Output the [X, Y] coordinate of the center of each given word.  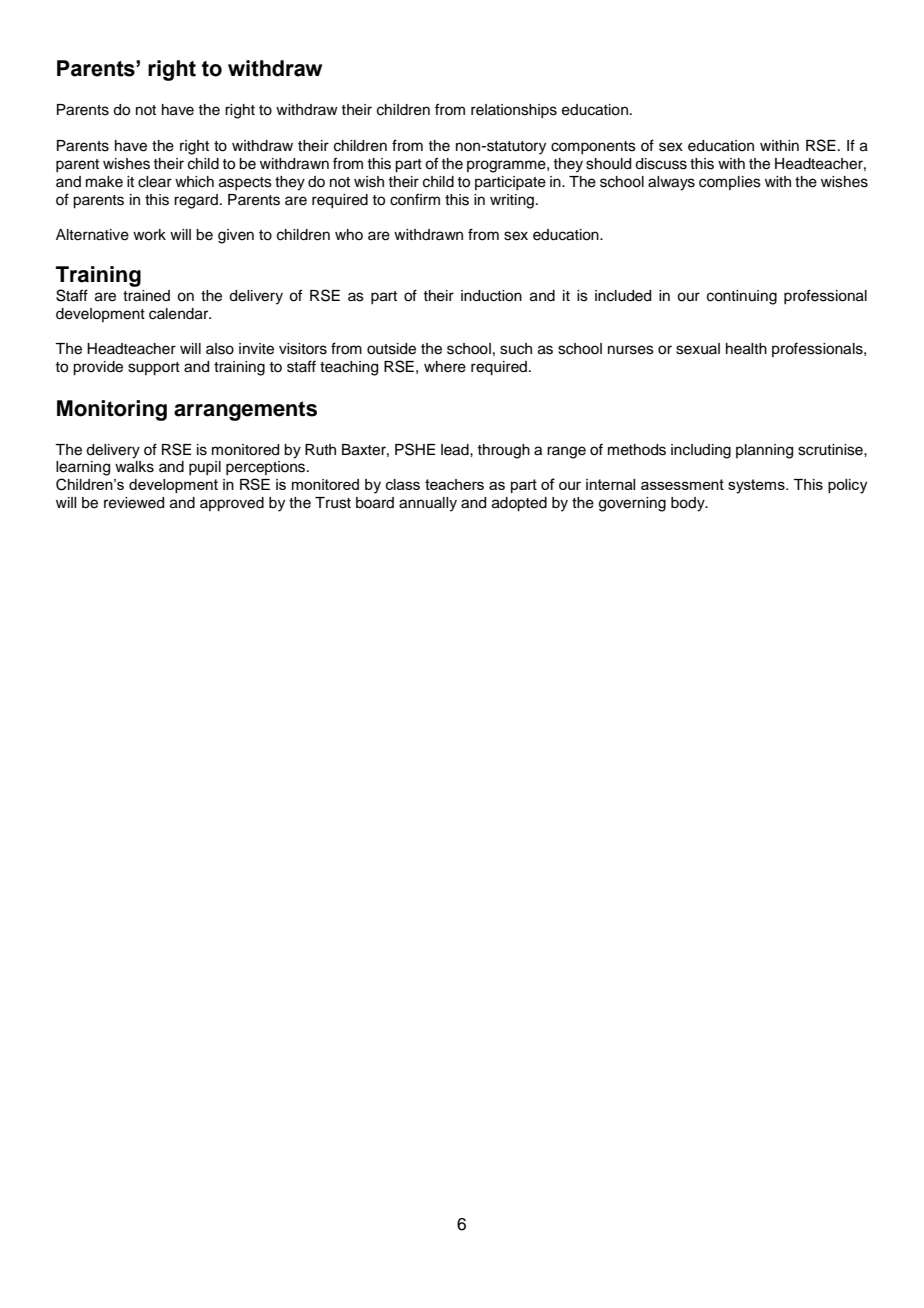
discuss [661, 164]
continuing [742, 297]
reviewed [134, 503]
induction [491, 296]
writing [512, 201]
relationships [514, 111]
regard [196, 201]
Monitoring [112, 410]
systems [757, 486]
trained [146, 296]
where [445, 367]
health [746, 349]
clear [155, 182]
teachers [454, 484]
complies [730, 183]
